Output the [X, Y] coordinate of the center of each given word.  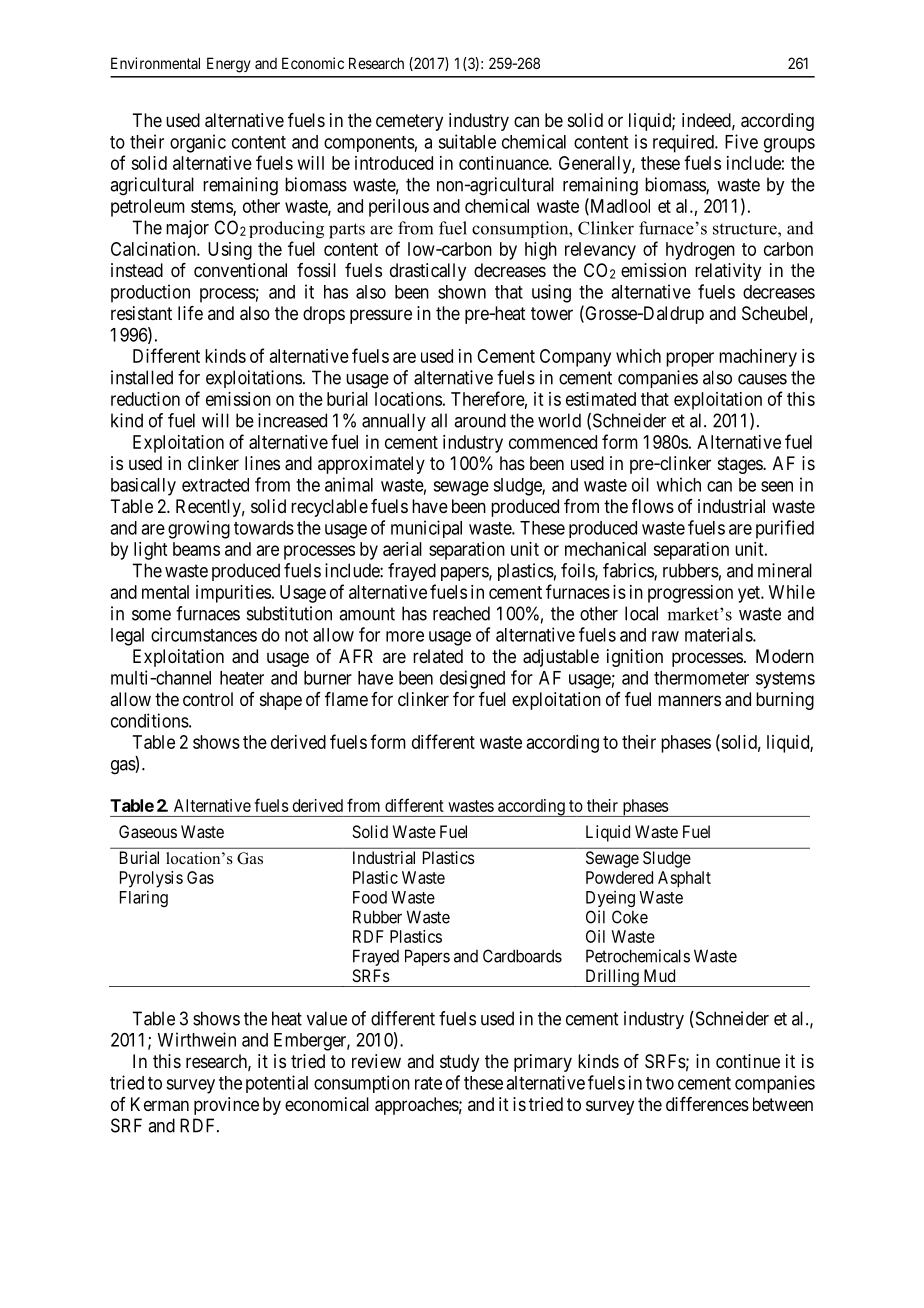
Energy [229, 65]
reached [461, 613]
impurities [233, 594]
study [459, 1063]
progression [690, 594]
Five [741, 141]
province [226, 1106]
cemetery [409, 122]
